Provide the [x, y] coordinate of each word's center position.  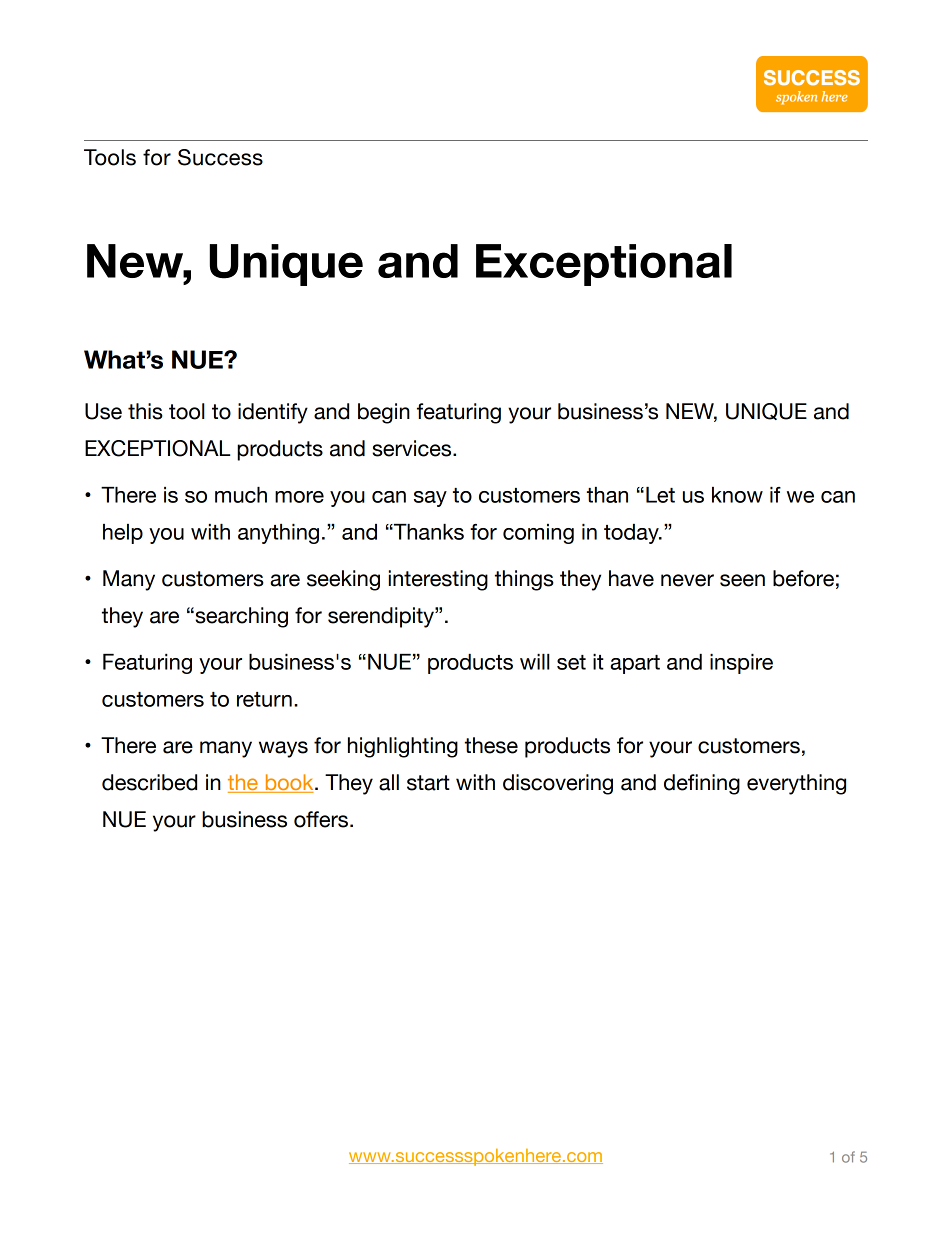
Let [660, 495]
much [241, 495]
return [264, 699]
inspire [741, 664]
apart [635, 664]
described [149, 782]
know [737, 495]
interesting [438, 580]
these [491, 745]
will [535, 662]
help [123, 534]
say [430, 499]
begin [384, 413]
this [145, 411]
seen [742, 580]
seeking [343, 580]
